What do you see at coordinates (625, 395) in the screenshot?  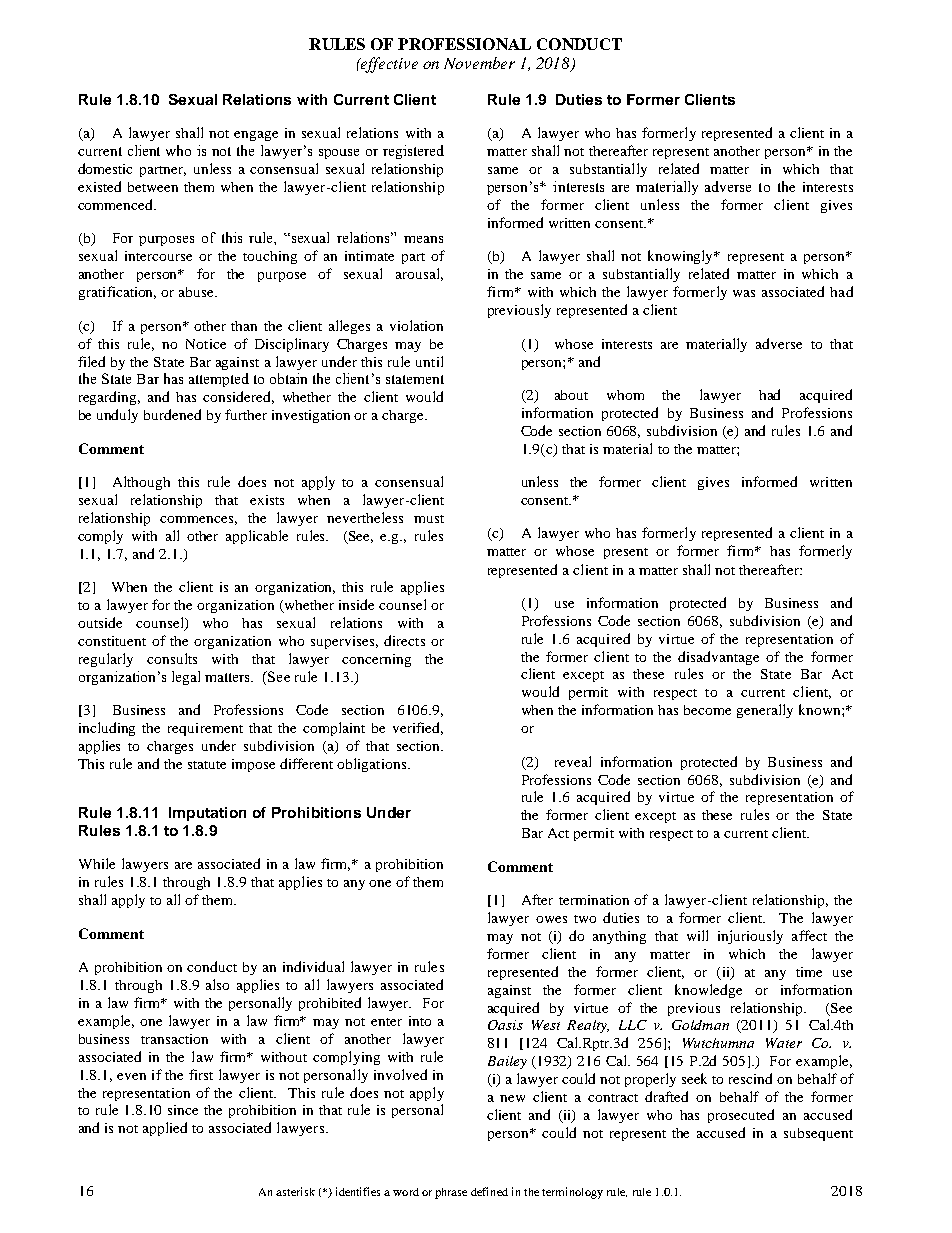 I see `whom` at bounding box center [625, 395].
